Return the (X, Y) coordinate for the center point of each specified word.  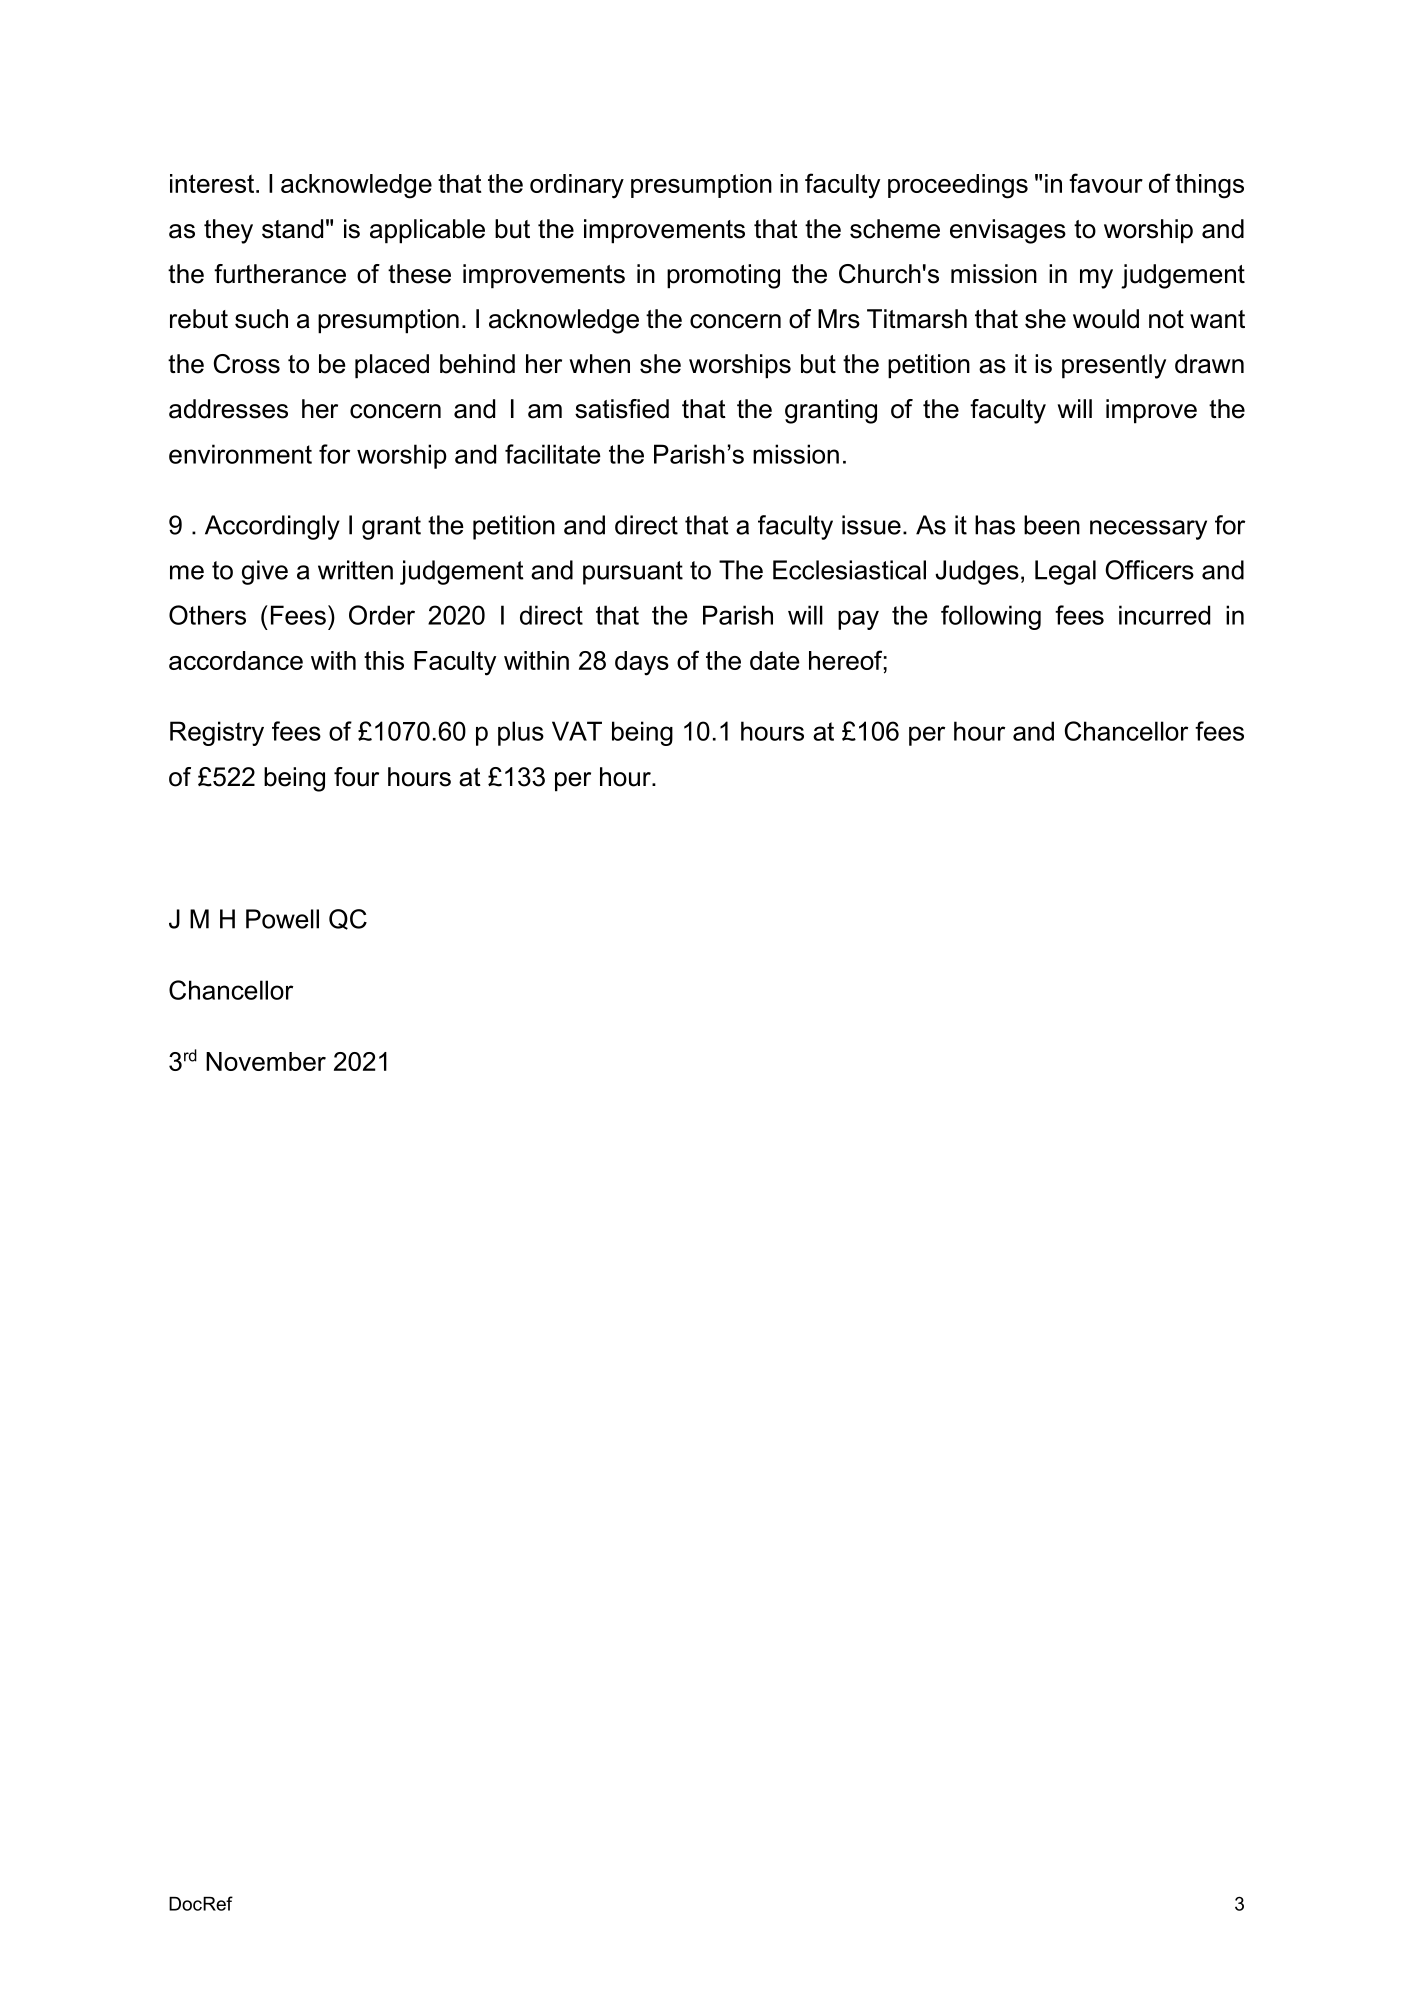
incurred (1164, 615)
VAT (577, 731)
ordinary (577, 186)
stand (292, 229)
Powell (282, 919)
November (266, 1061)
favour (1106, 183)
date (775, 660)
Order (382, 615)
